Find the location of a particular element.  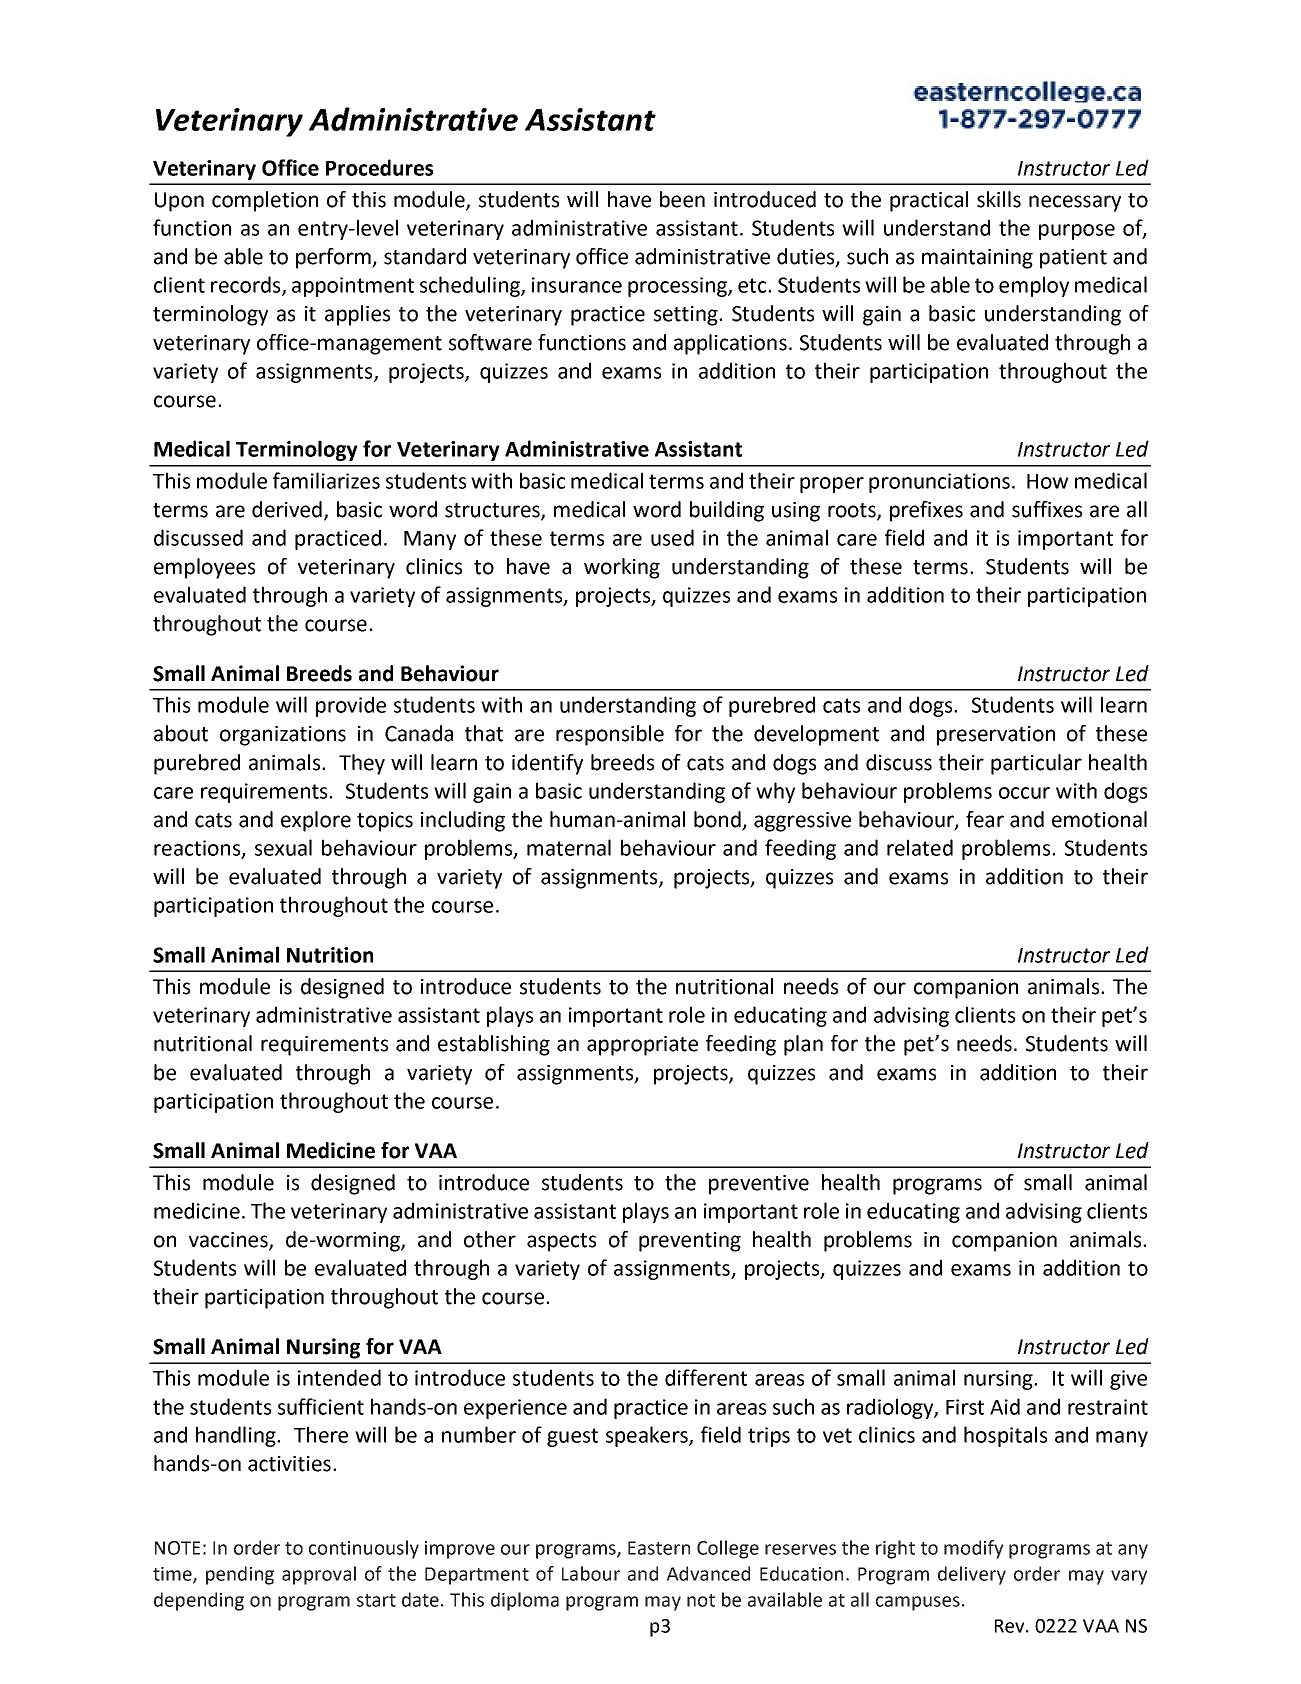

plan is located at coordinates (803, 1045).
